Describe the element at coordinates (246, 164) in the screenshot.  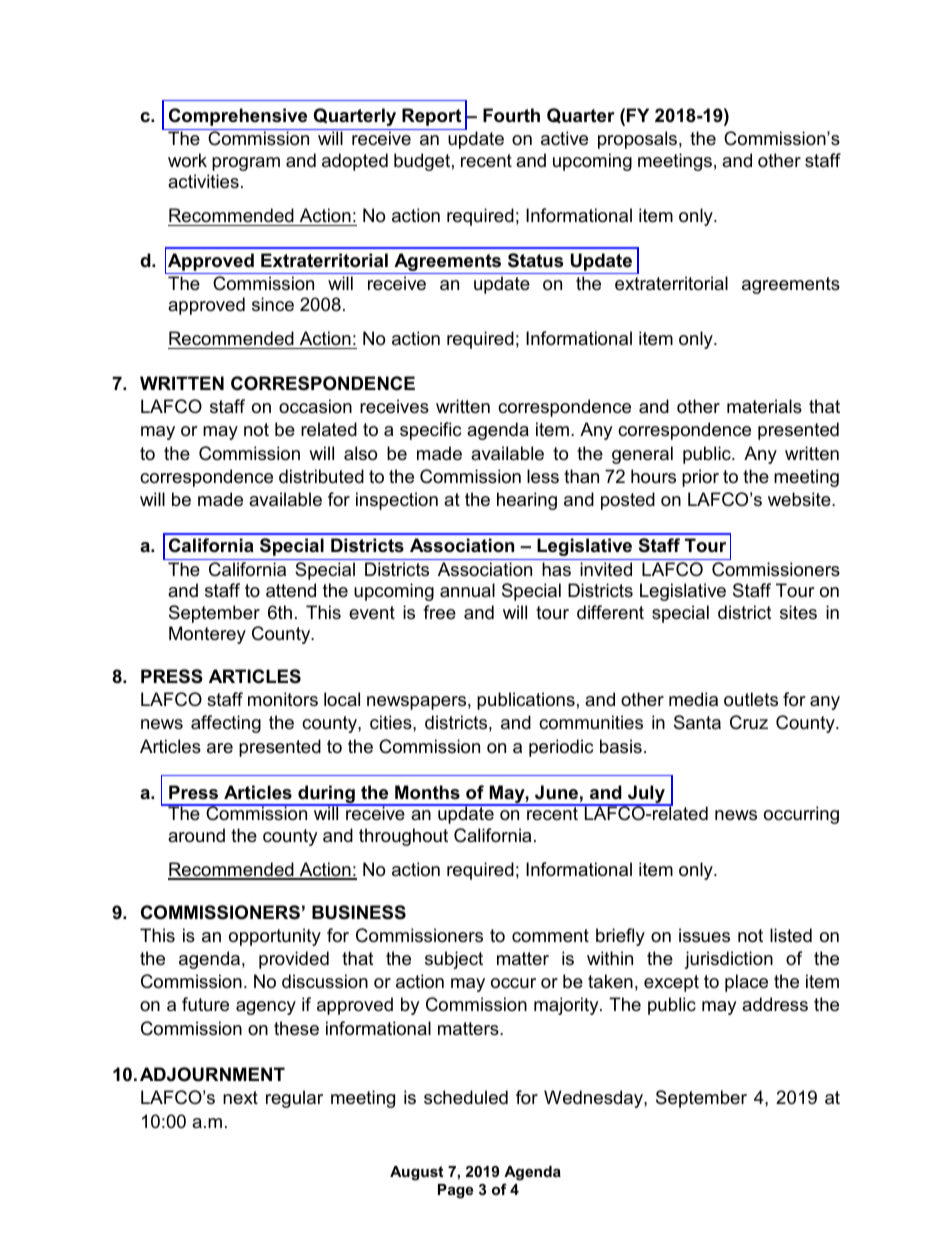
I see `program` at that location.
